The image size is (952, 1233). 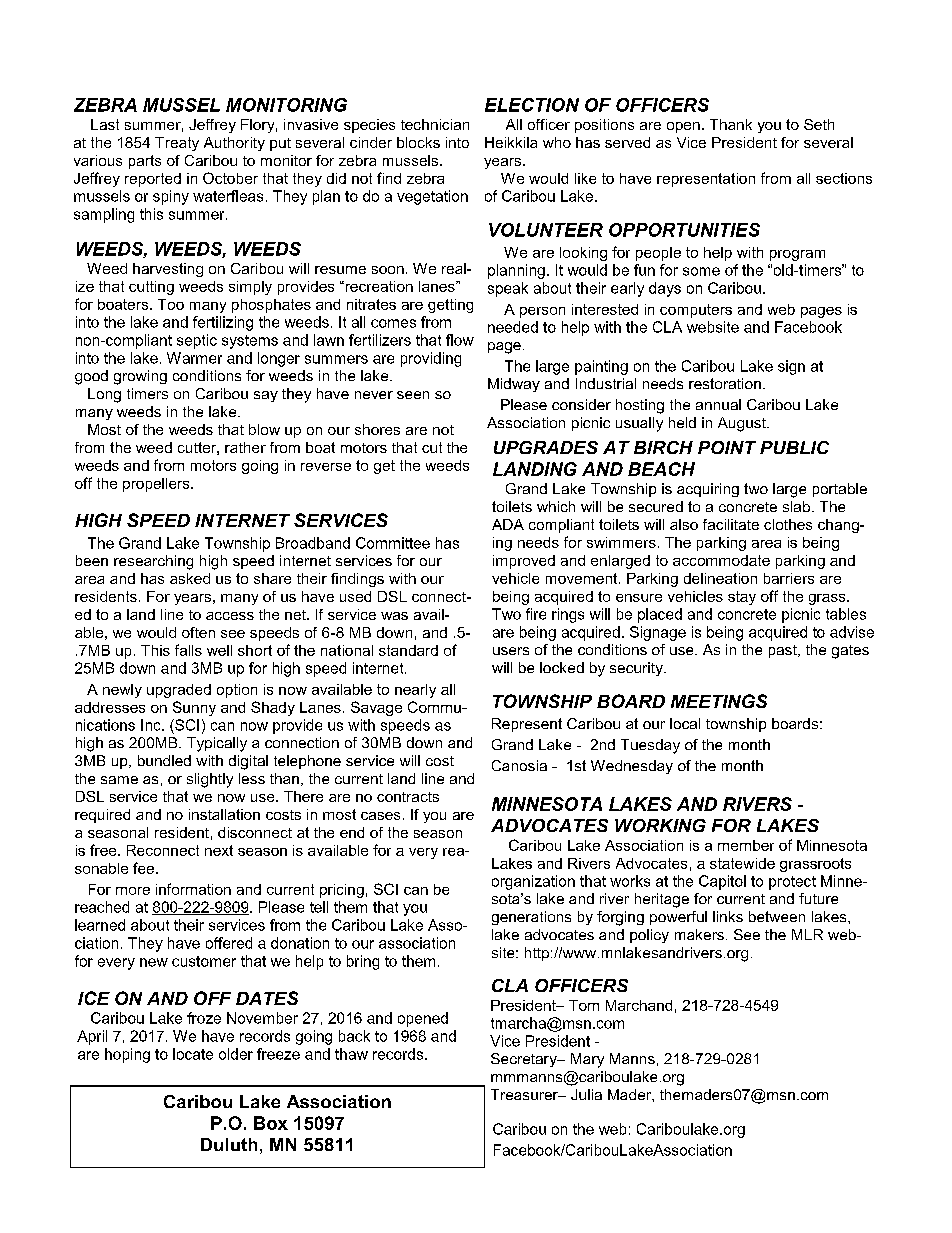 What do you see at coordinates (435, 124) in the page?
I see `technician` at bounding box center [435, 124].
